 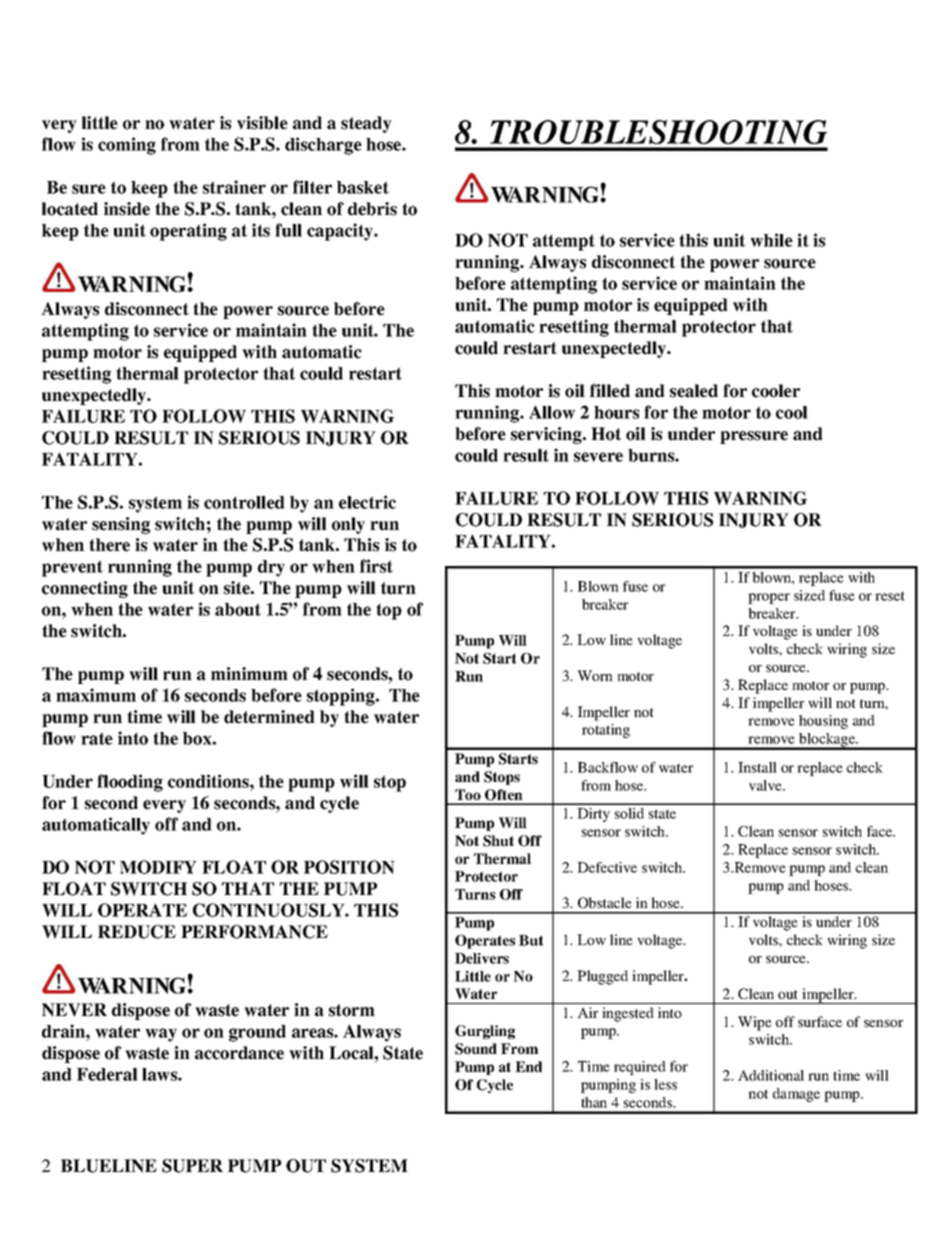 I want to click on about, so click(x=238, y=609).
